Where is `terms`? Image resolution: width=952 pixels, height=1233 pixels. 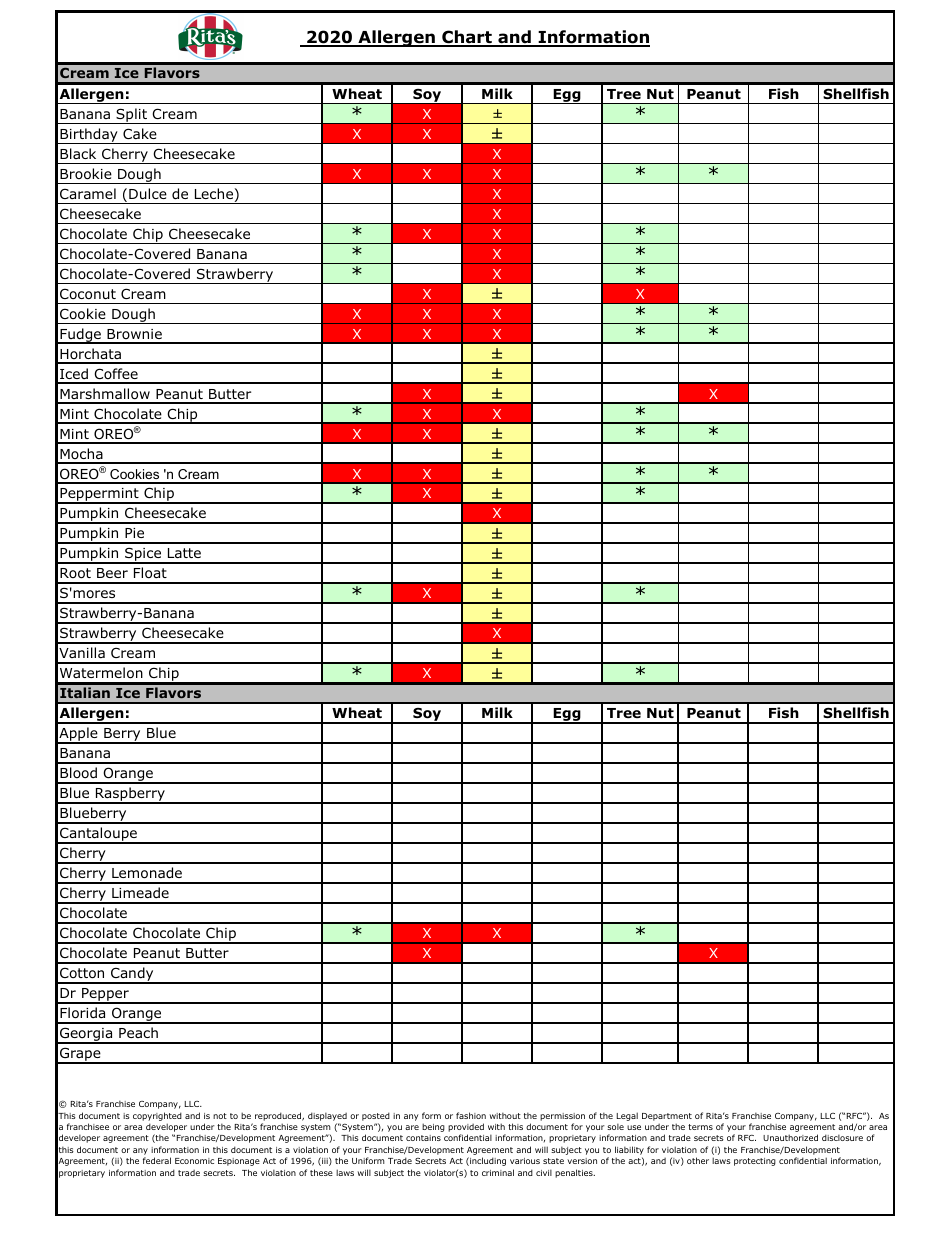
terms is located at coordinates (700, 1127).
